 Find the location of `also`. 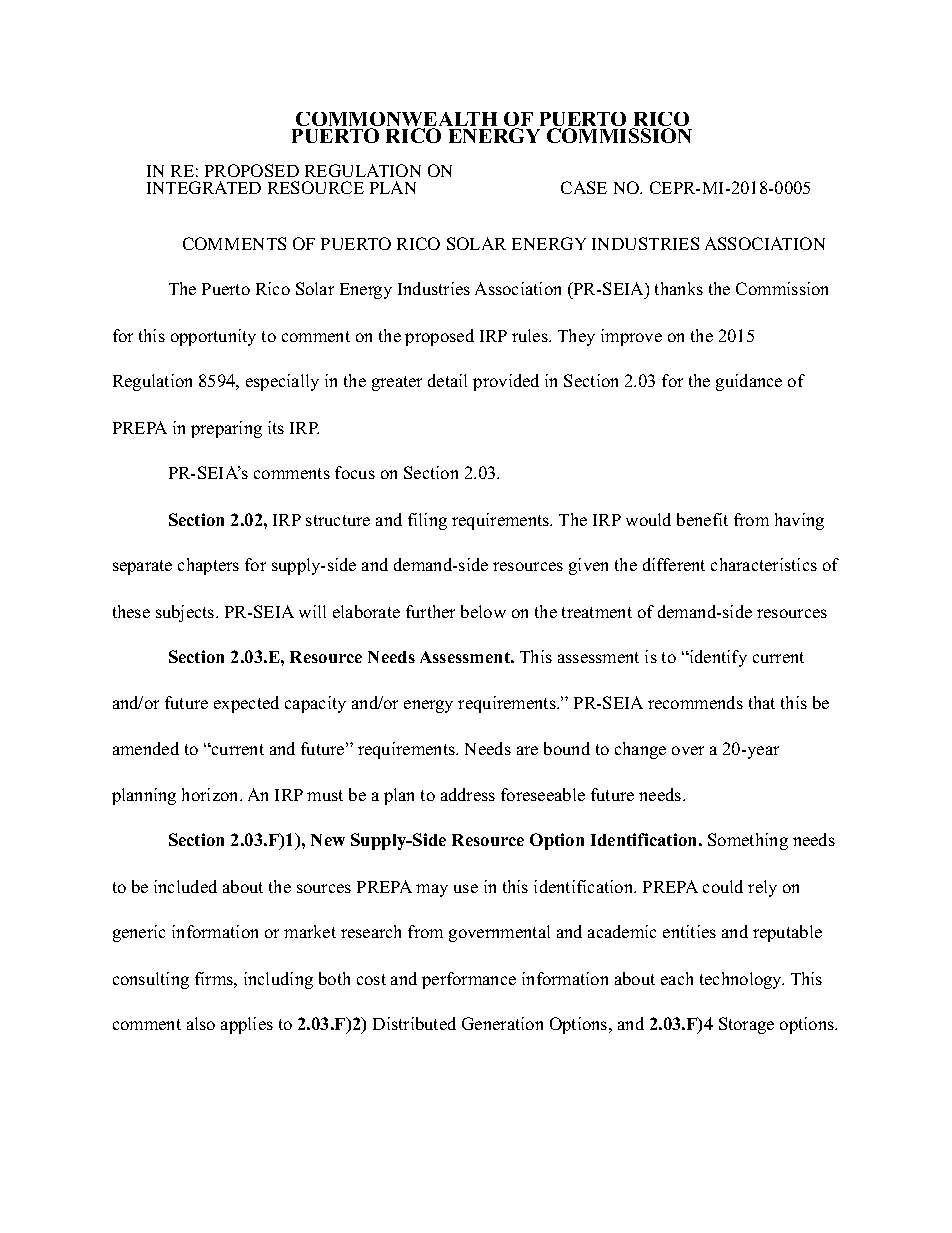

also is located at coordinates (201, 1023).
